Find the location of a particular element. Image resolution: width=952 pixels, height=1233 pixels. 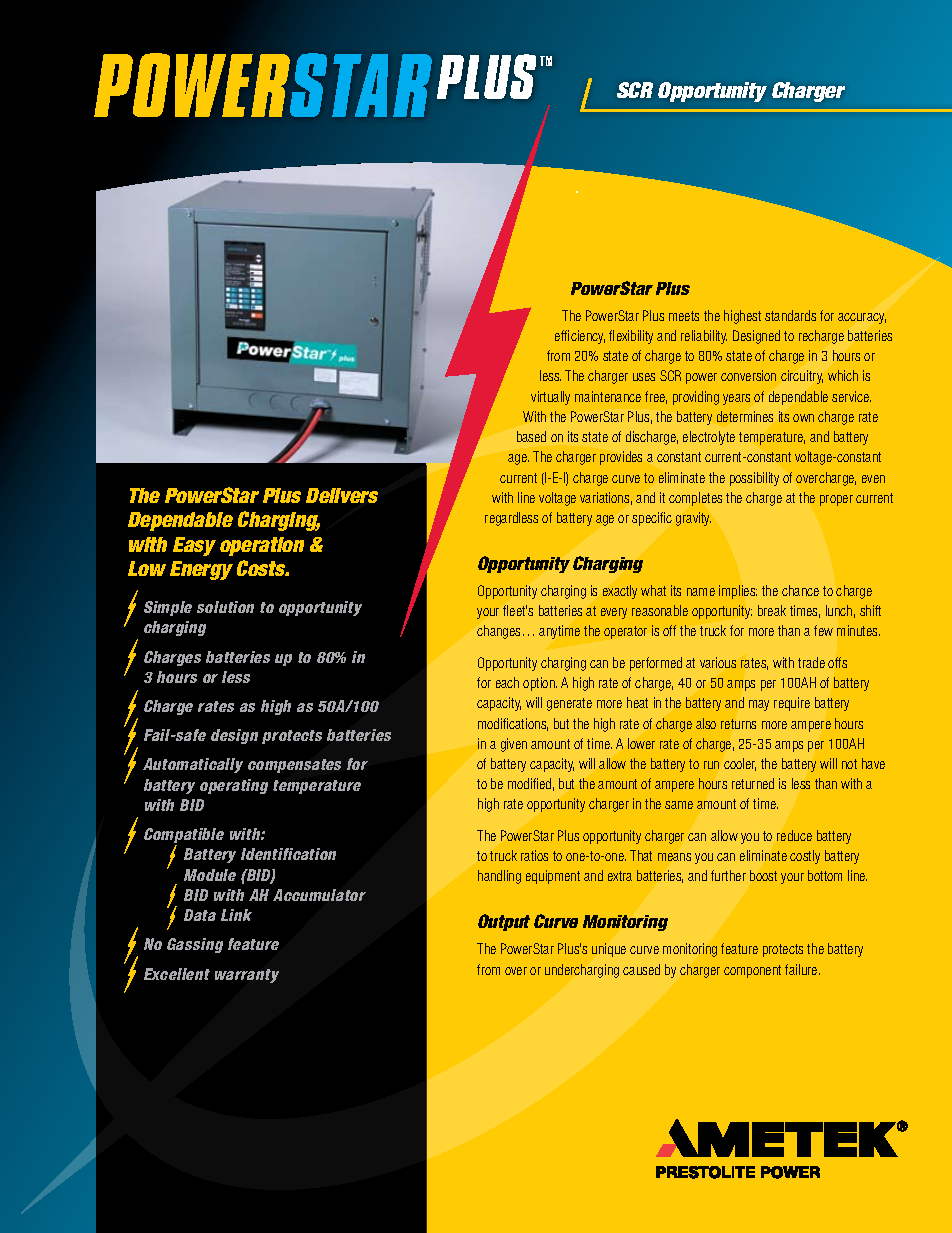

solution is located at coordinates (225, 607).
